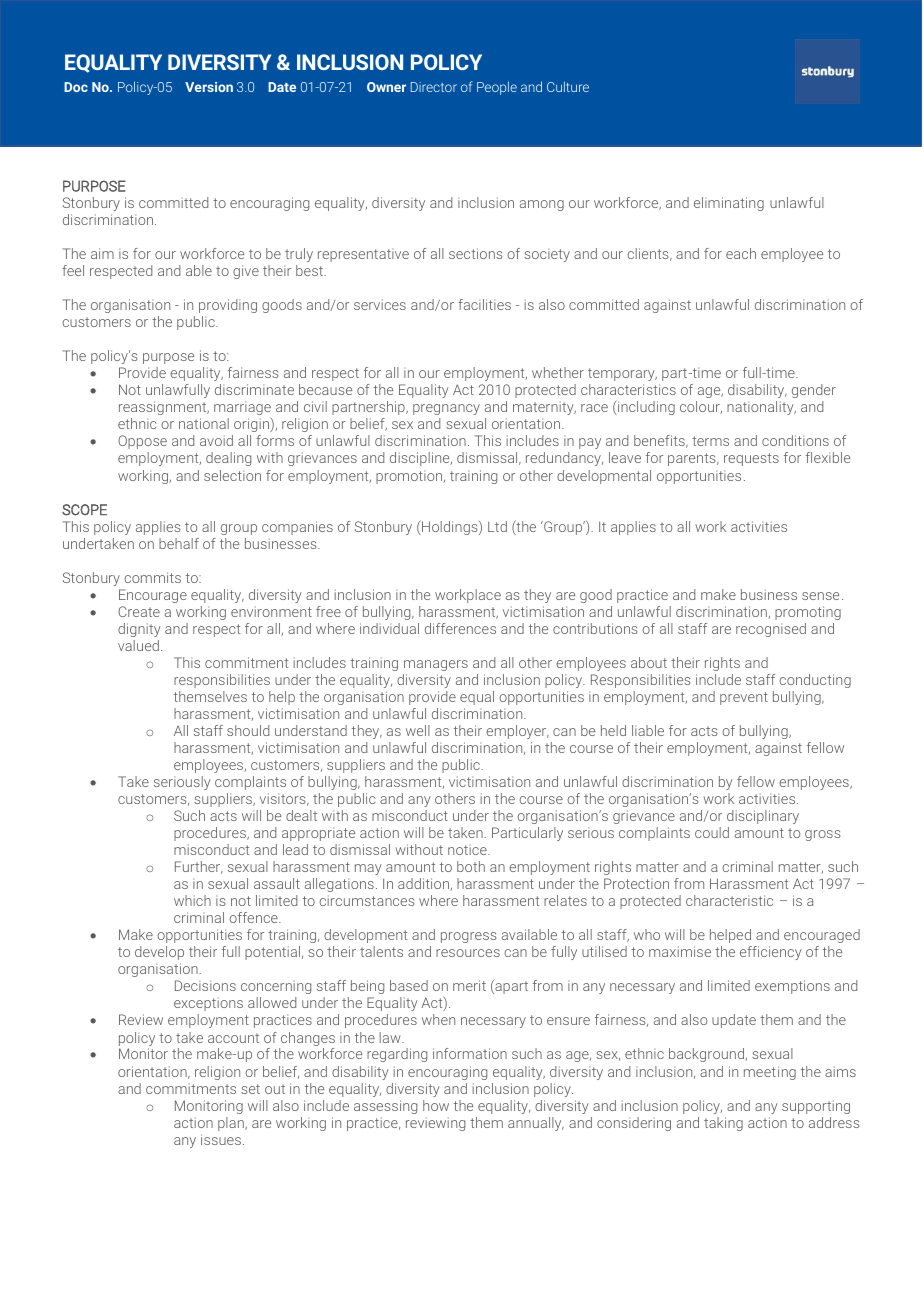  I want to click on Create, so click(139, 611).
